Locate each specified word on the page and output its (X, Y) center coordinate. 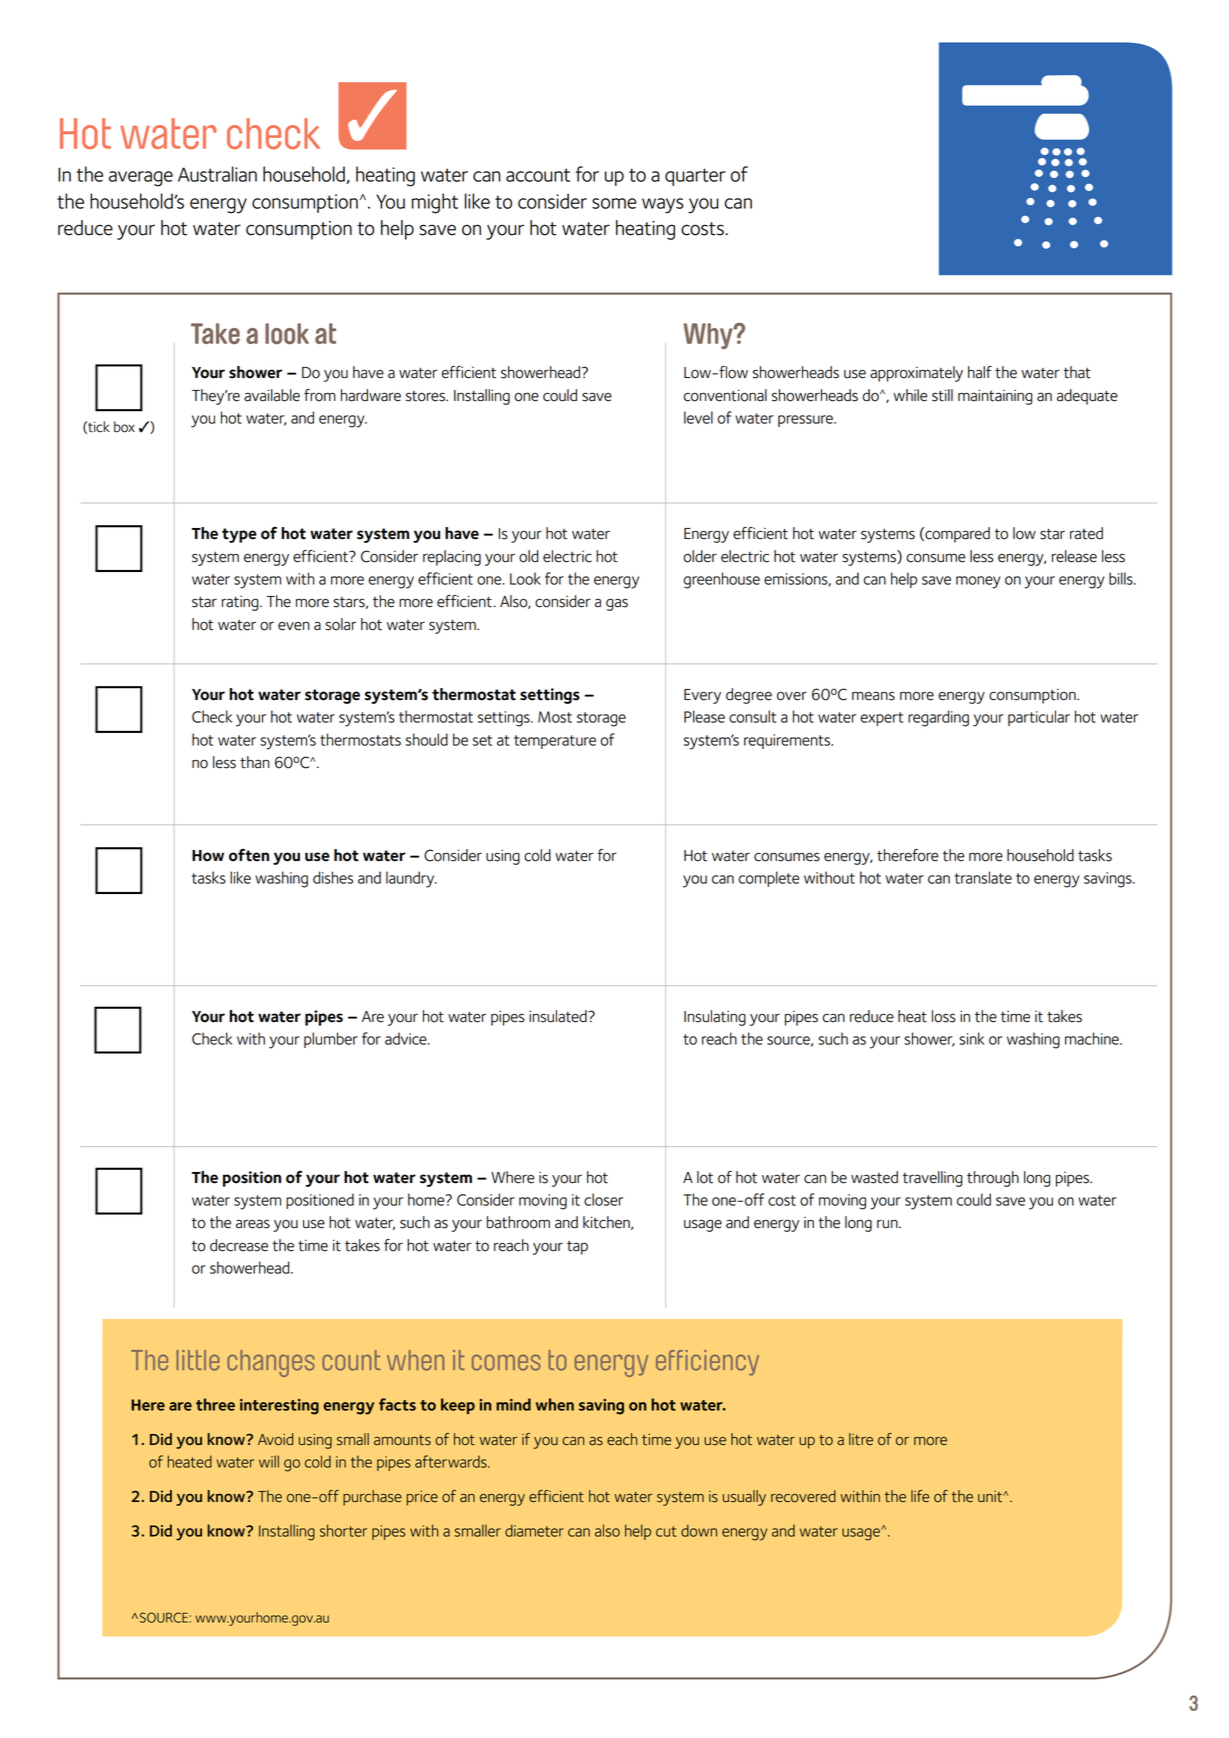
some (614, 203)
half (980, 372)
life (920, 1496)
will (269, 1461)
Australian (217, 174)
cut (666, 1531)
